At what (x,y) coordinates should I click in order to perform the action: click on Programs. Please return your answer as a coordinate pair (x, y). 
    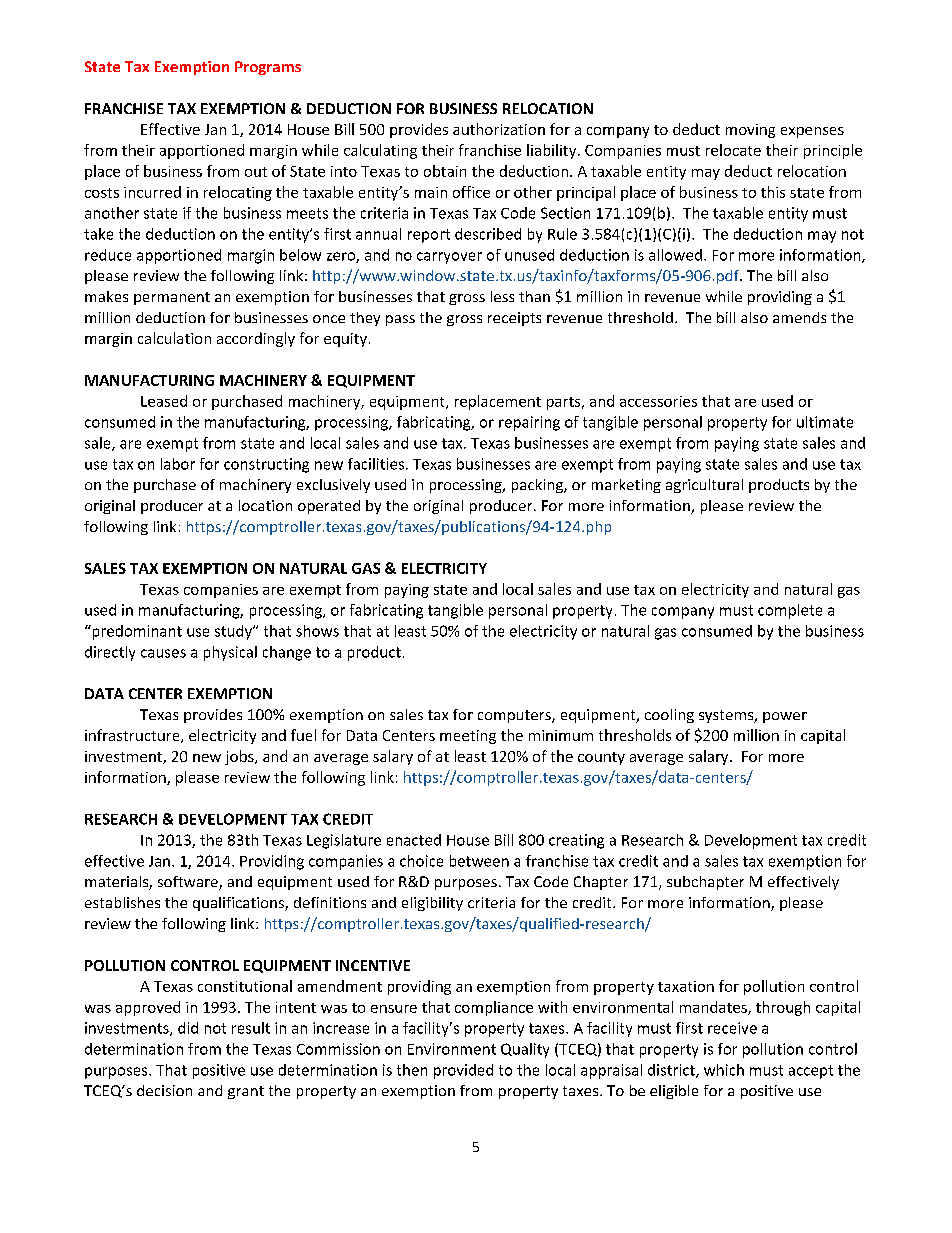
    Looking at the image, I should click on (268, 68).
